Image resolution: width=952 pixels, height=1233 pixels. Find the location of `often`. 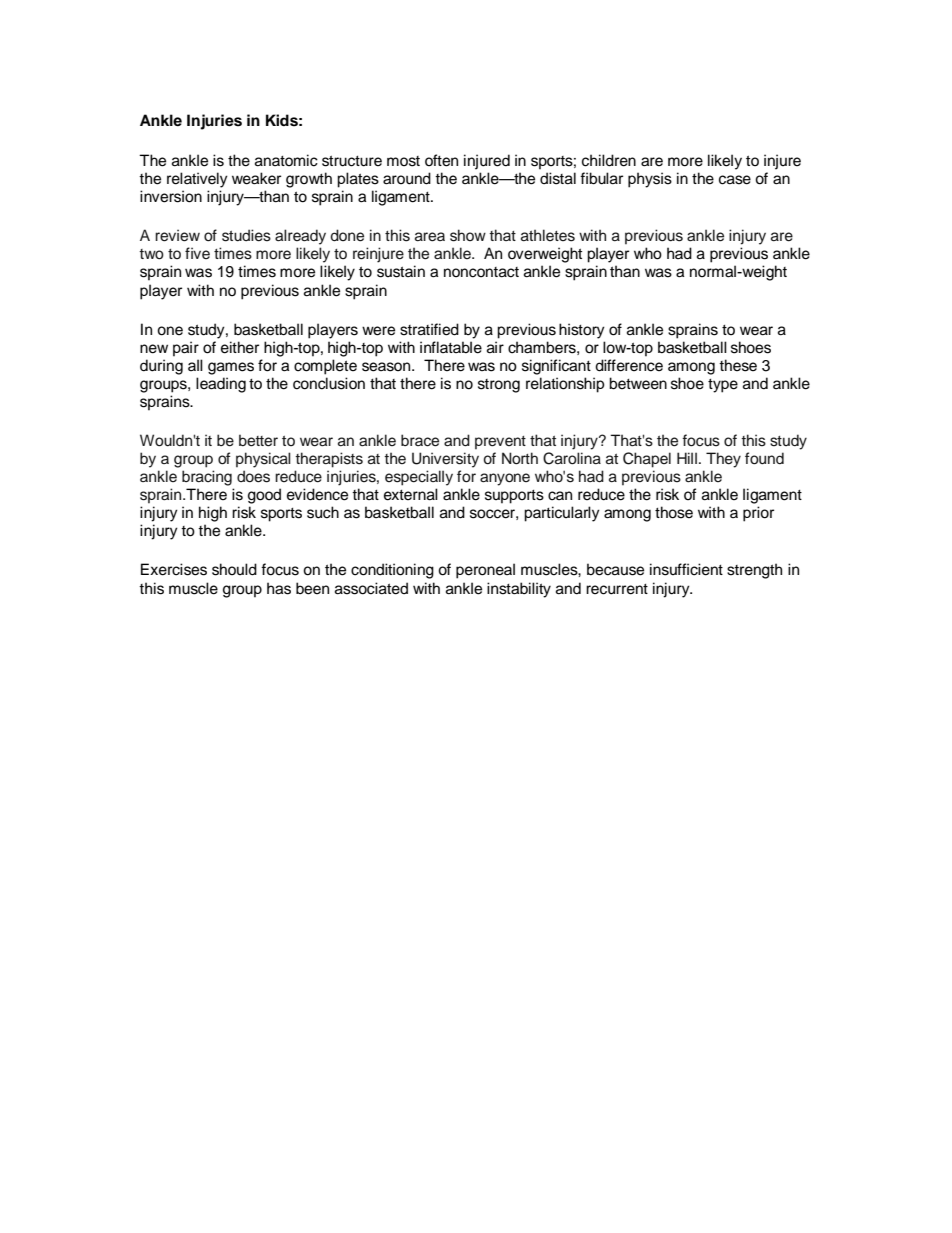

often is located at coordinates (441, 160).
